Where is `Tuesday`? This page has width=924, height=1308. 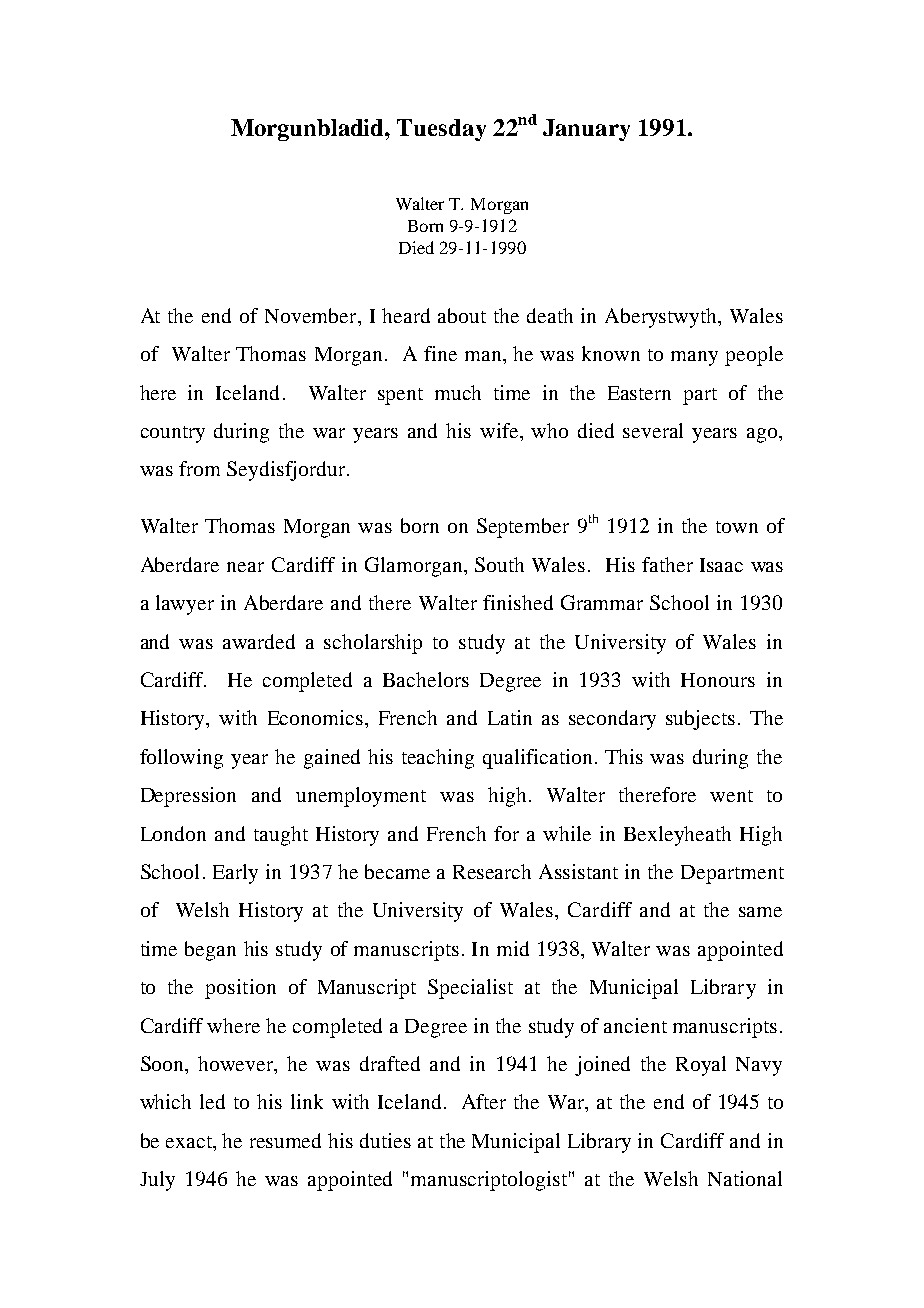 Tuesday is located at coordinates (441, 130).
